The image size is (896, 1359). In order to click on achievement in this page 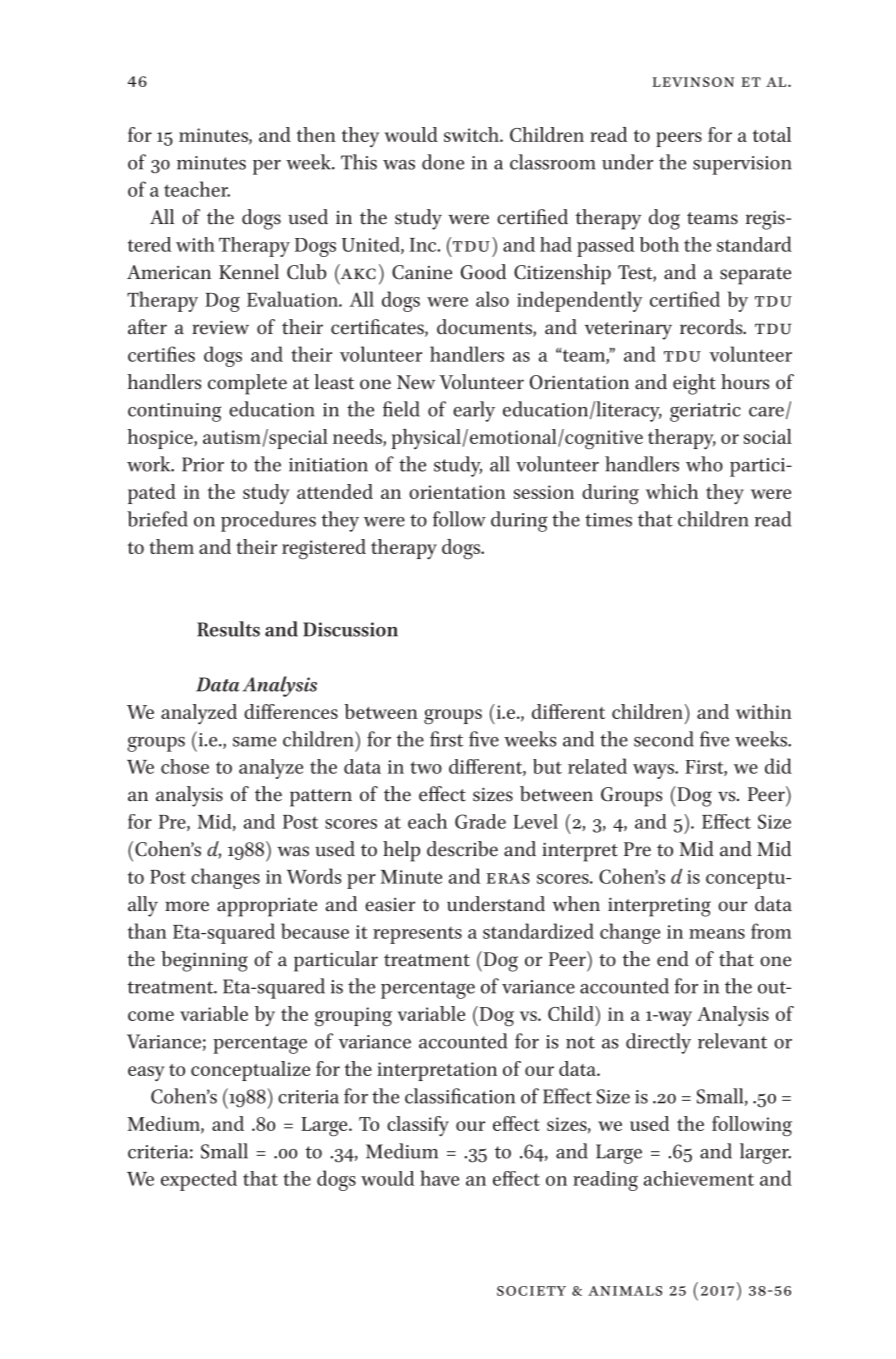, I will do `click(698, 1178)`.
